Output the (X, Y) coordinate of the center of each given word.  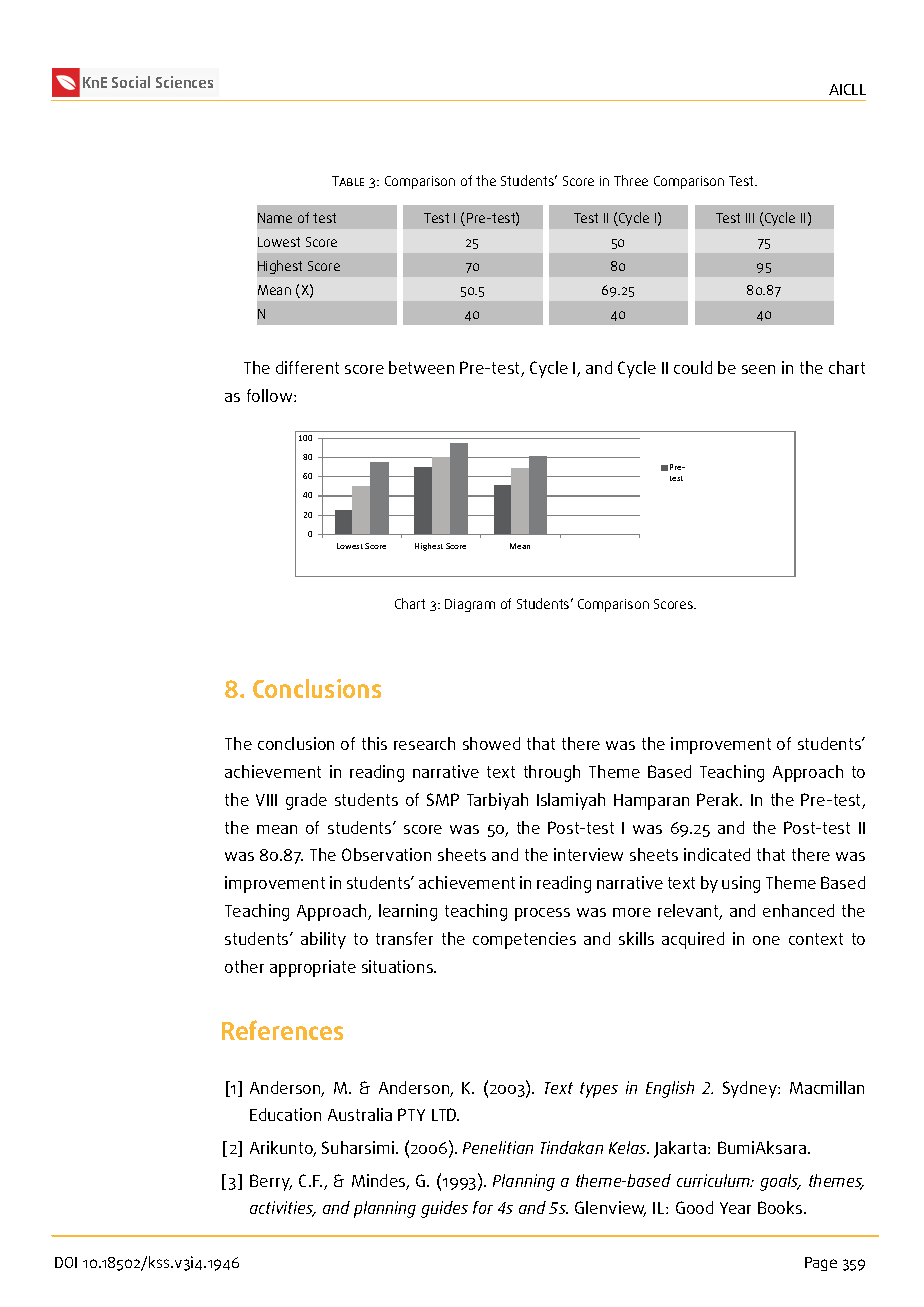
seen (758, 369)
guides (444, 1209)
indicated (717, 854)
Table (348, 181)
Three (631, 180)
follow (271, 395)
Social (131, 82)
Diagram (470, 605)
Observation (386, 854)
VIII (266, 800)
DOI (66, 1262)
